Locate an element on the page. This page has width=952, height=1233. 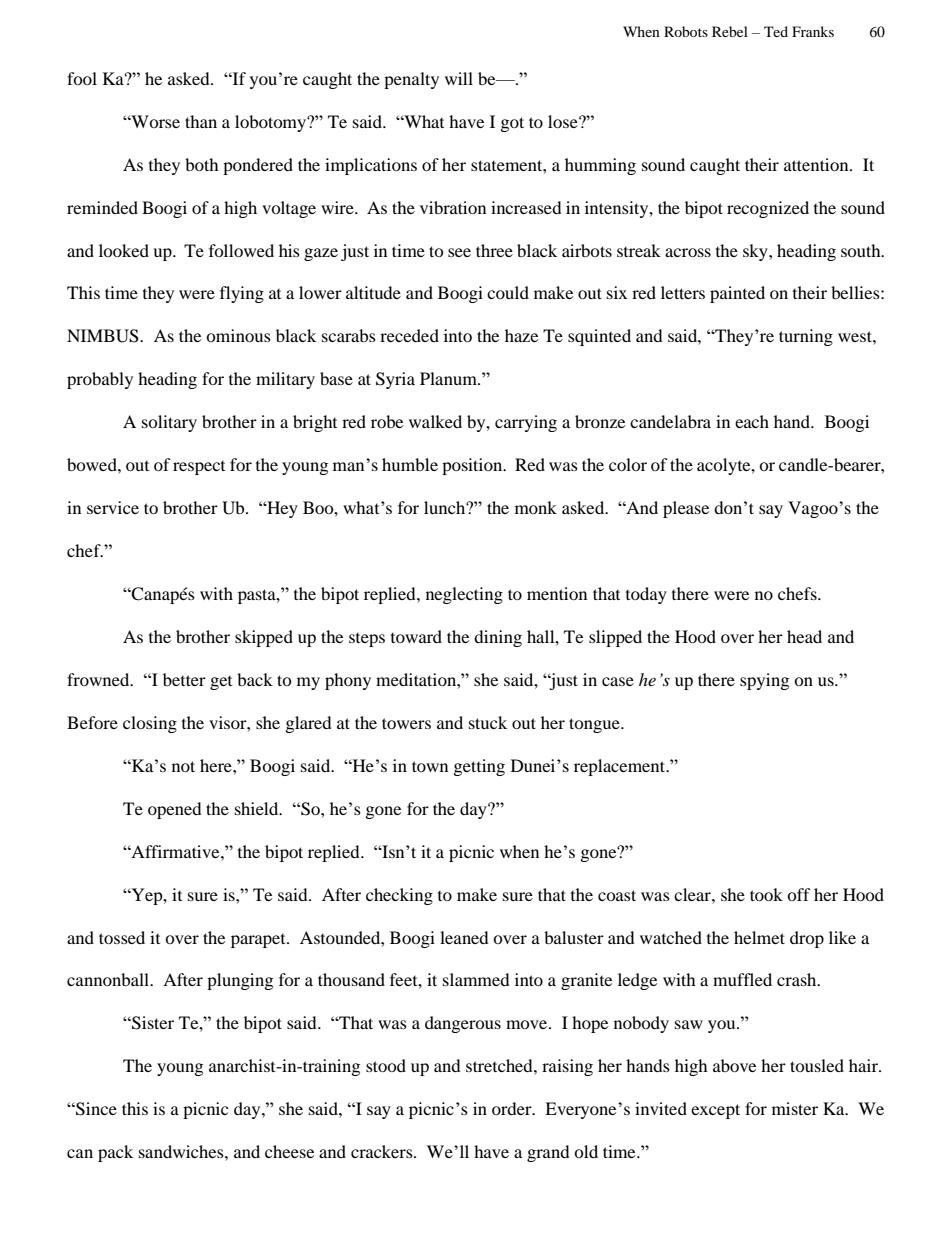
turning is located at coordinates (806, 337).
